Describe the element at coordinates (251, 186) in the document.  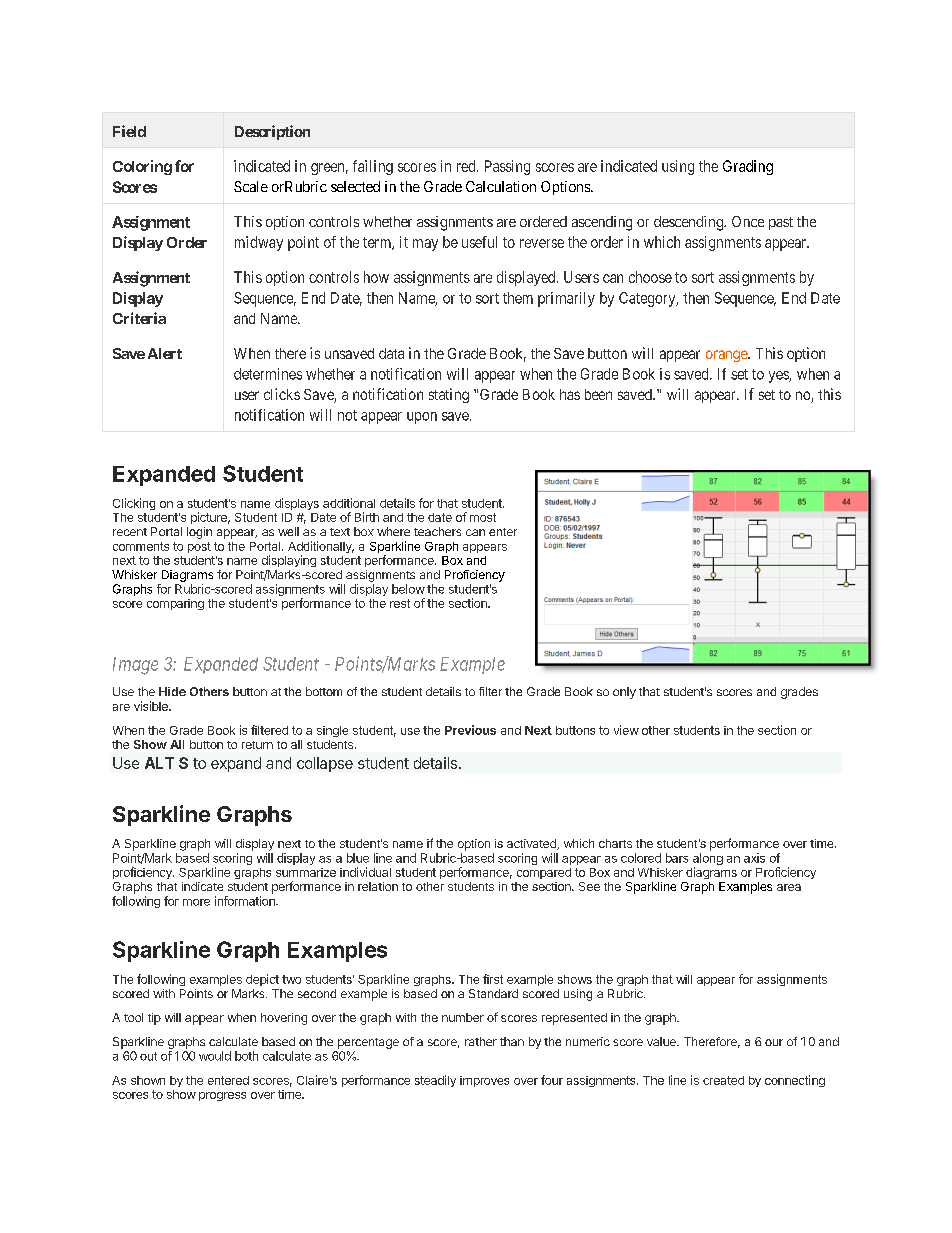
I see `Scale` at that location.
